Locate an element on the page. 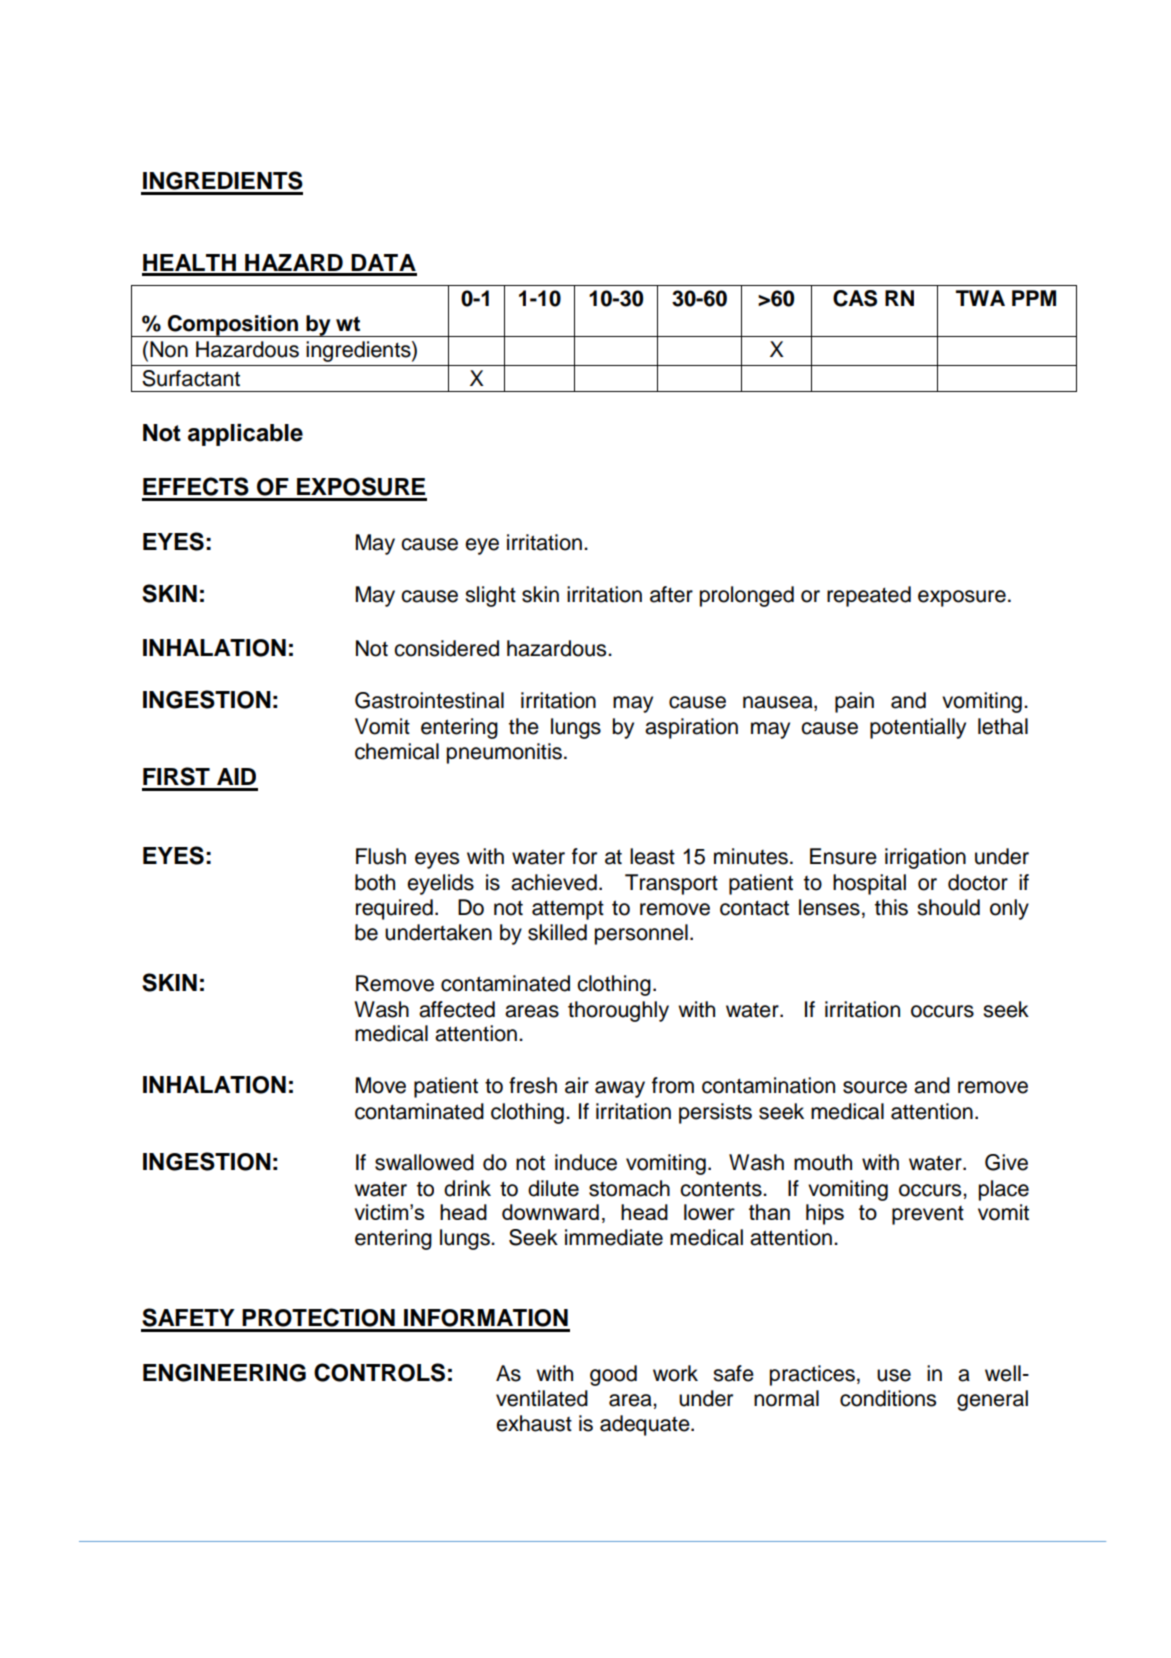 The height and width of the image is (1658, 1171). swallowed is located at coordinates (424, 1162).
